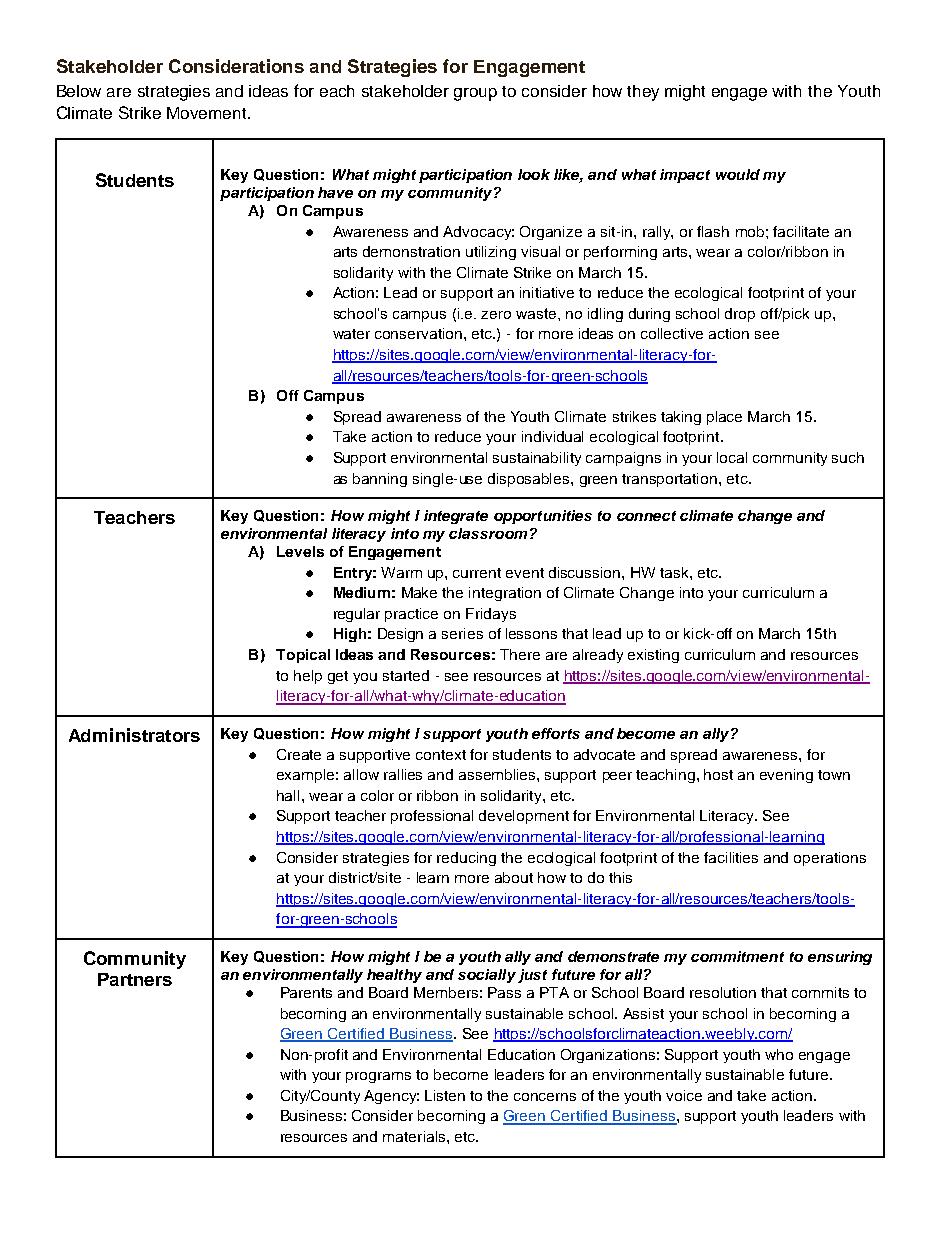 The width and height of the document is (952, 1233). I want to click on water, so click(351, 334).
